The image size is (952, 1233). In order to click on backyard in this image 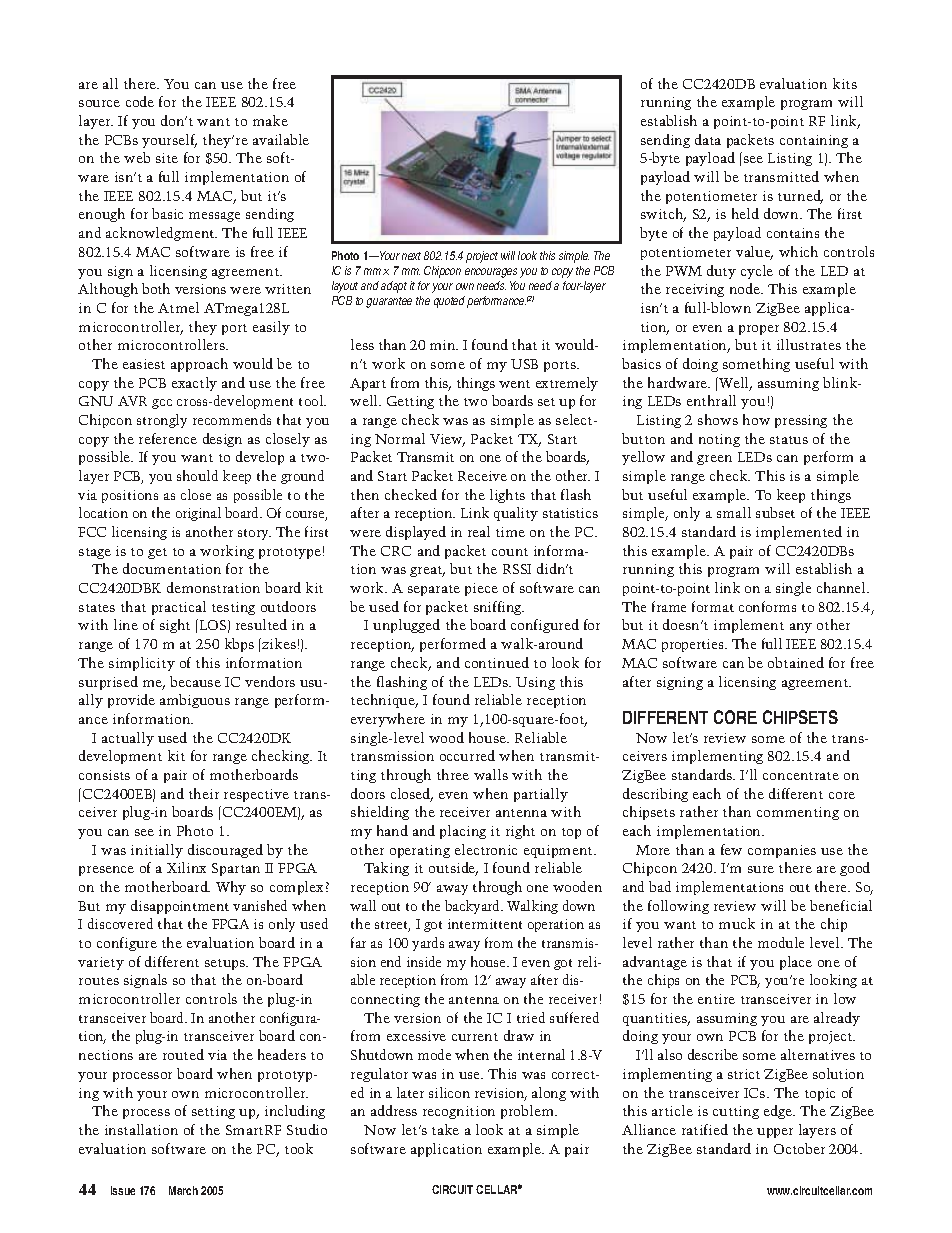, I will do `click(474, 907)`.
